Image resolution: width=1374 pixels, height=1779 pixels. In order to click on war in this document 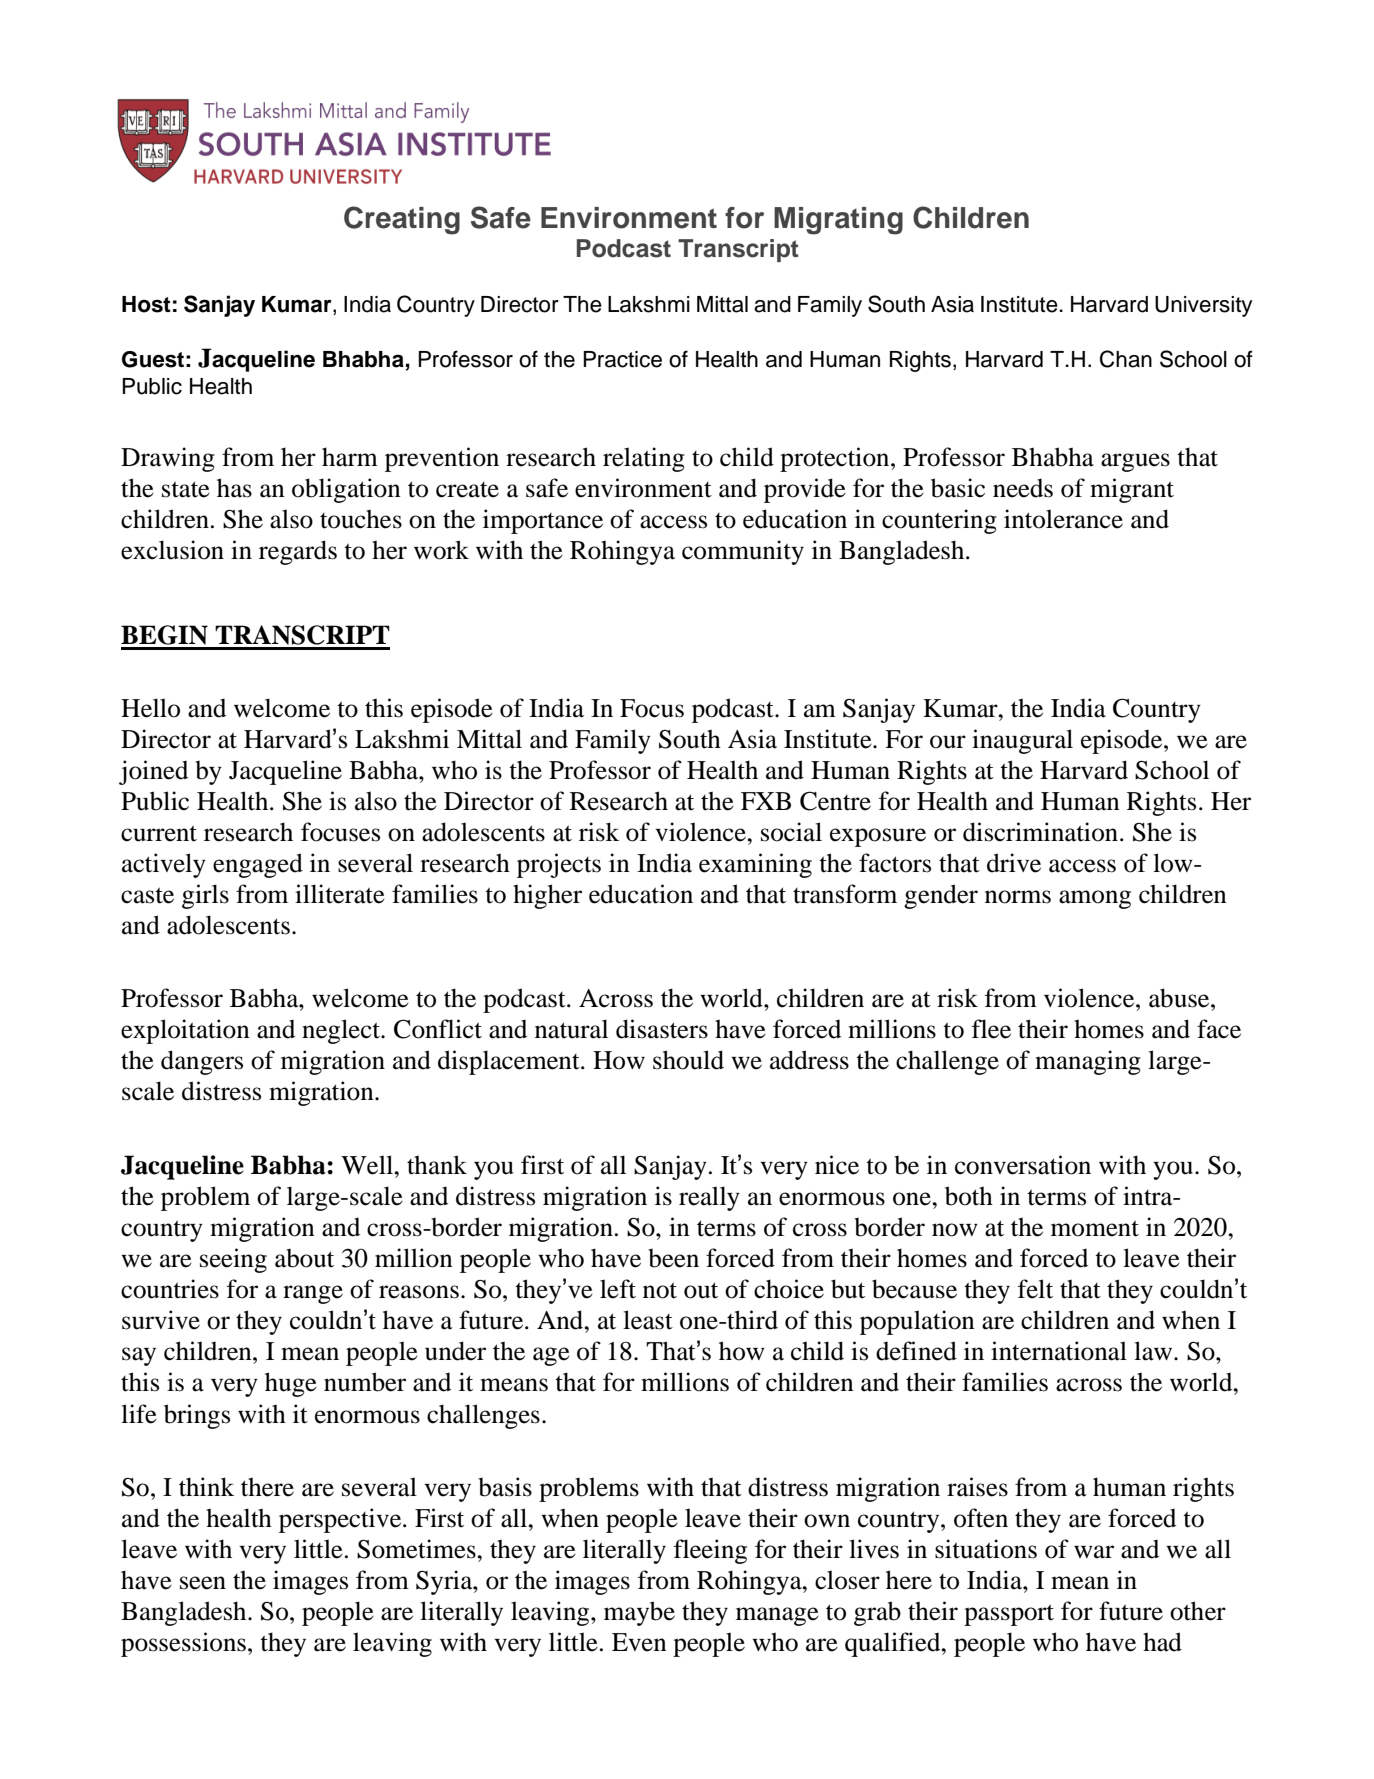, I will do `click(1094, 1552)`.
